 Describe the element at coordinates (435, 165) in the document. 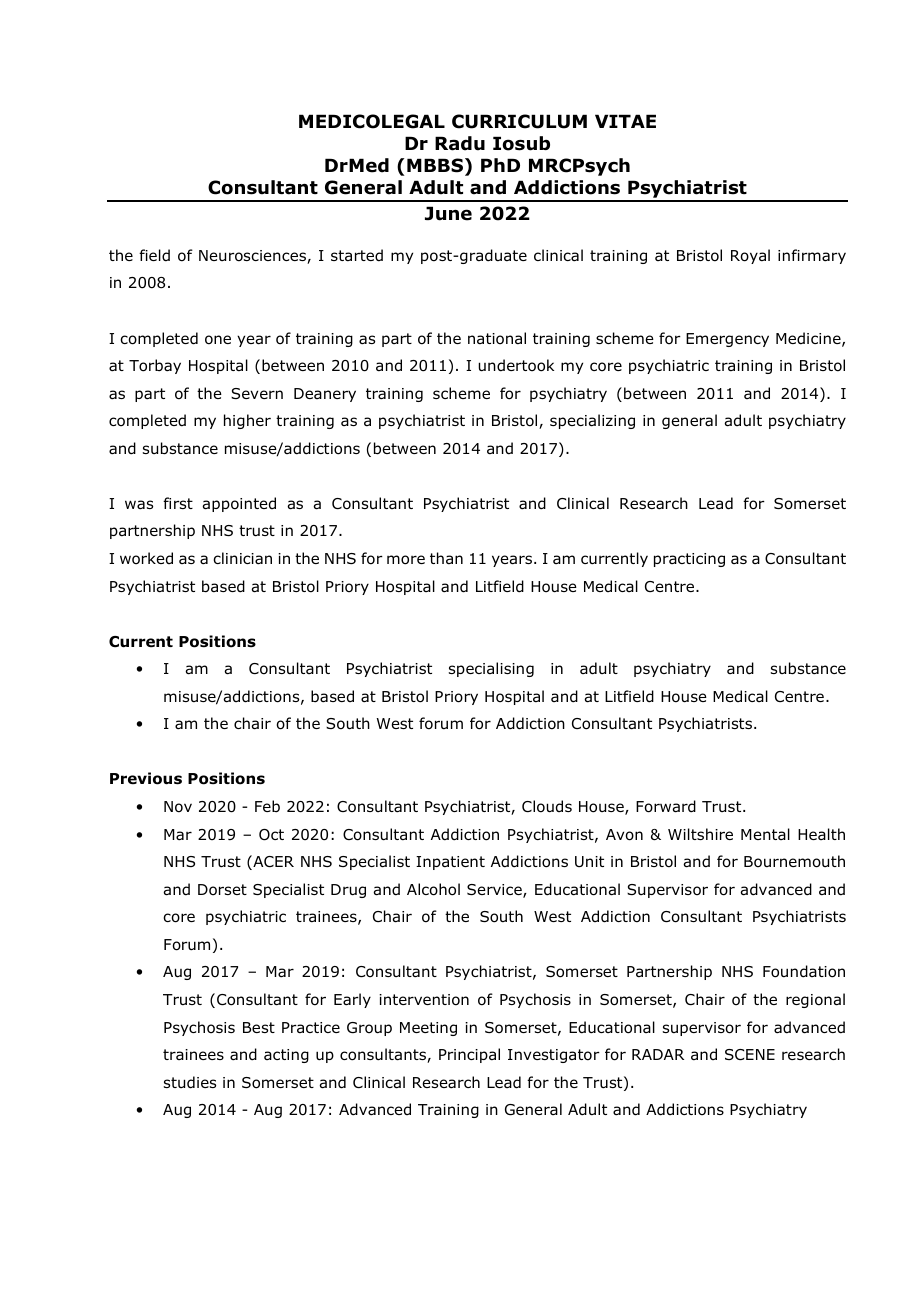

I see `MBBS` at that location.
